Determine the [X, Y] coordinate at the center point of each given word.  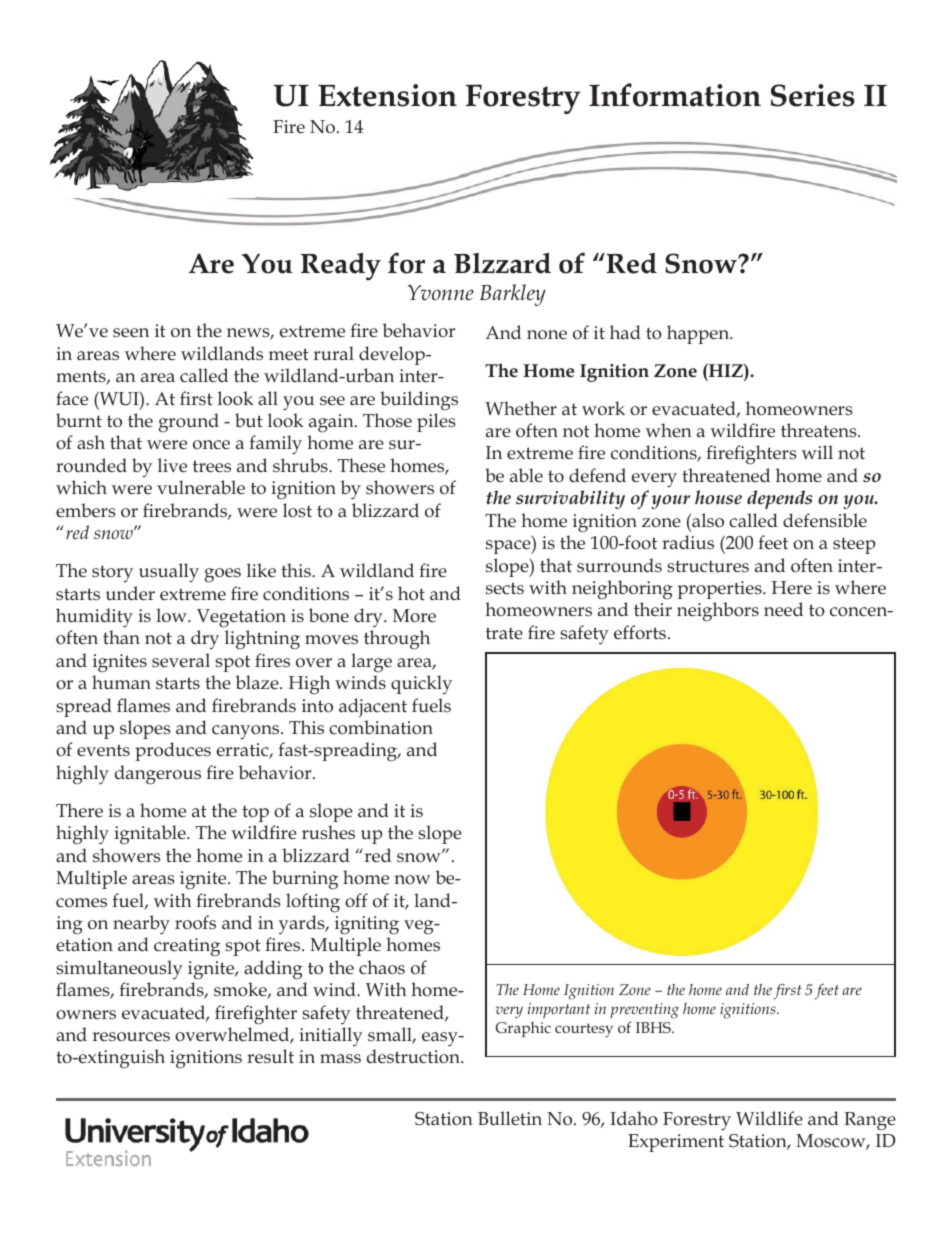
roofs [195, 922]
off [356, 900]
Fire [289, 127]
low [172, 615]
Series [812, 95]
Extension [387, 95]
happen [699, 334]
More [414, 616]
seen [131, 333]
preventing [644, 1011]
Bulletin [510, 1118]
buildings [419, 400]
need [783, 609]
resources [131, 1037]
